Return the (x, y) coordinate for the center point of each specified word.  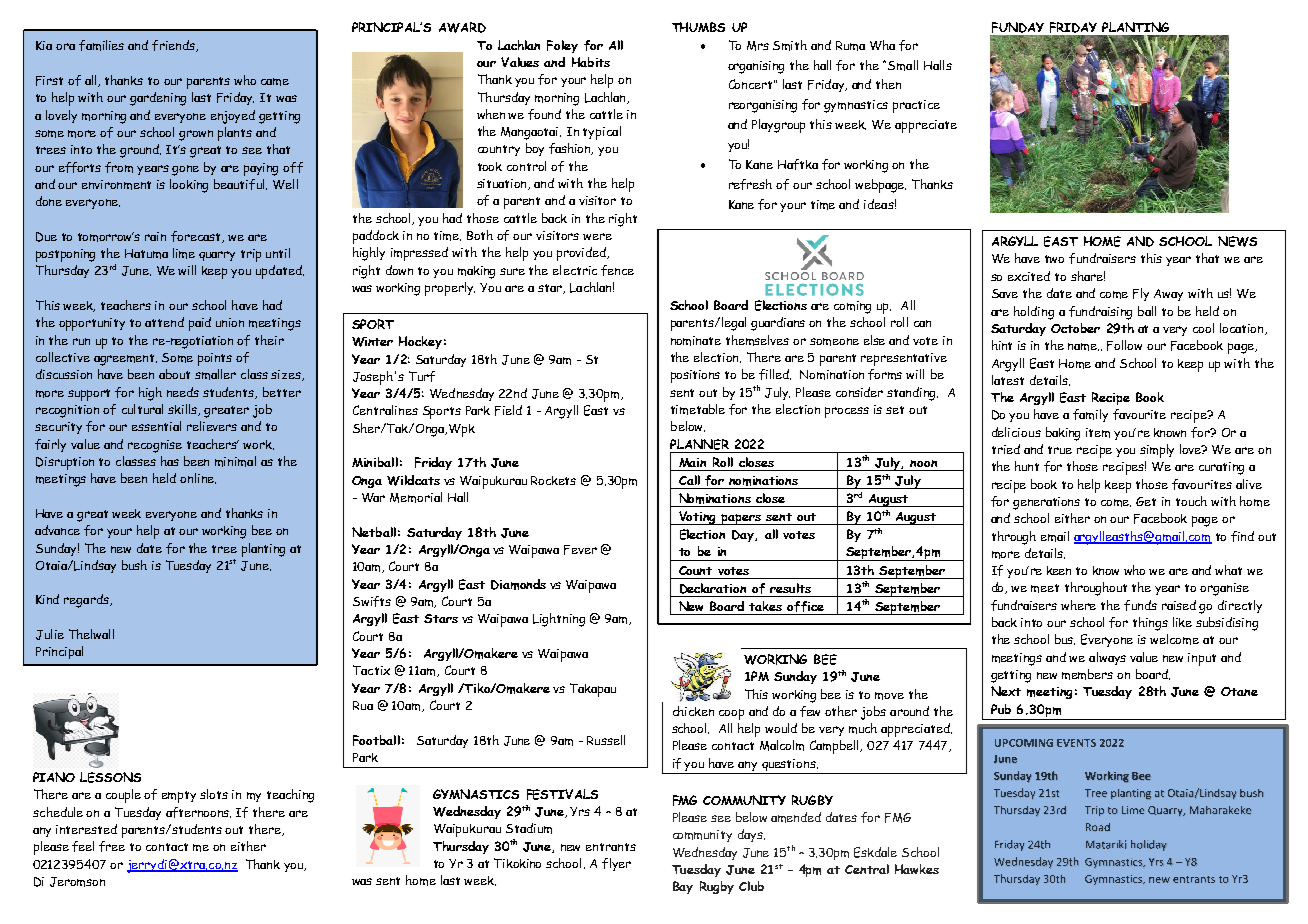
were (597, 236)
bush (134, 565)
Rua (363, 705)
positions (695, 376)
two (1054, 259)
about (174, 374)
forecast (197, 237)
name (1083, 347)
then (888, 84)
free (112, 846)
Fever (580, 550)
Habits (591, 62)
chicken (693, 711)
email (1055, 536)
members (1087, 674)
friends (174, 46)
